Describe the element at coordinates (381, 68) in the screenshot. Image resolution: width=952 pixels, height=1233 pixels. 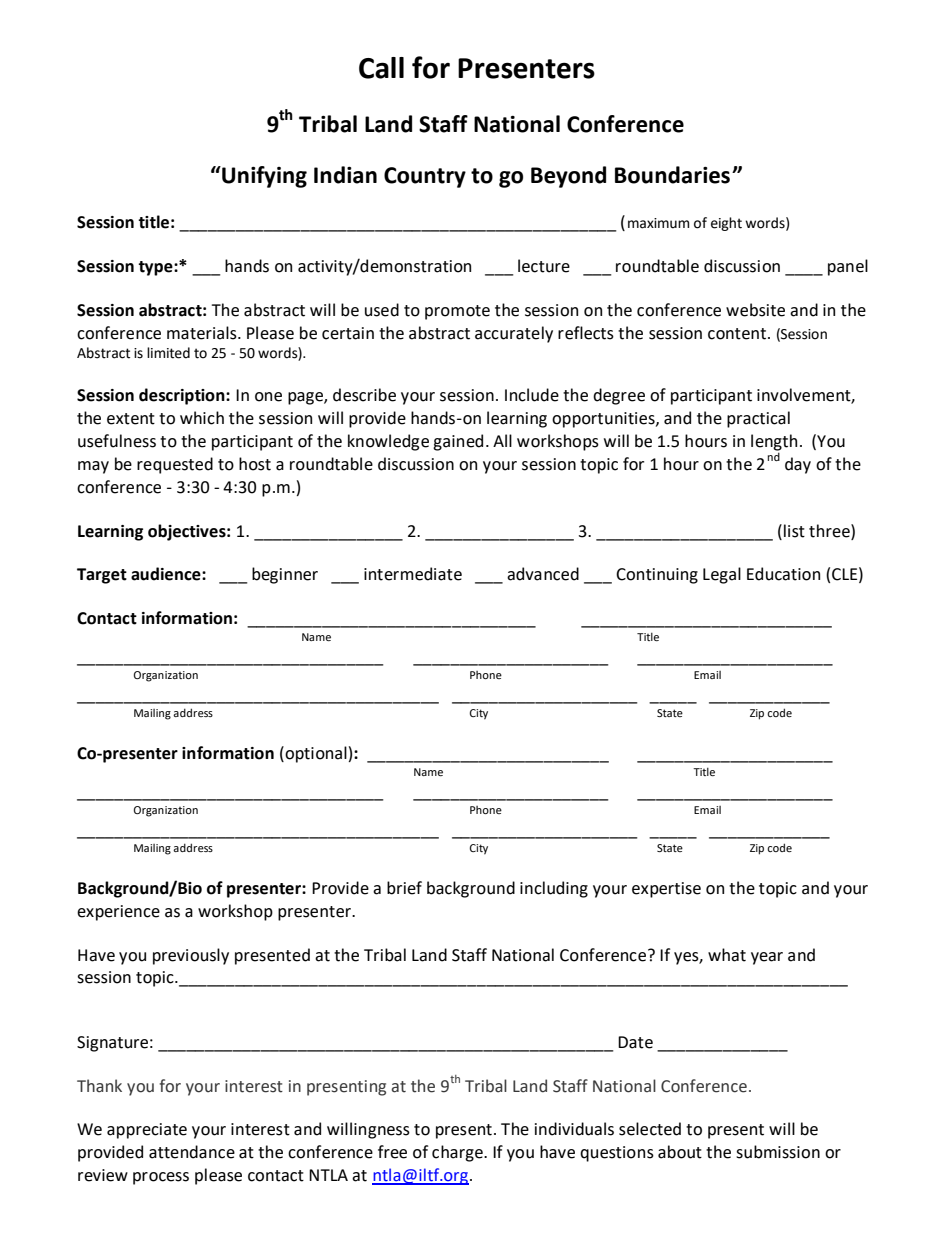
I see `Call` at that location.
